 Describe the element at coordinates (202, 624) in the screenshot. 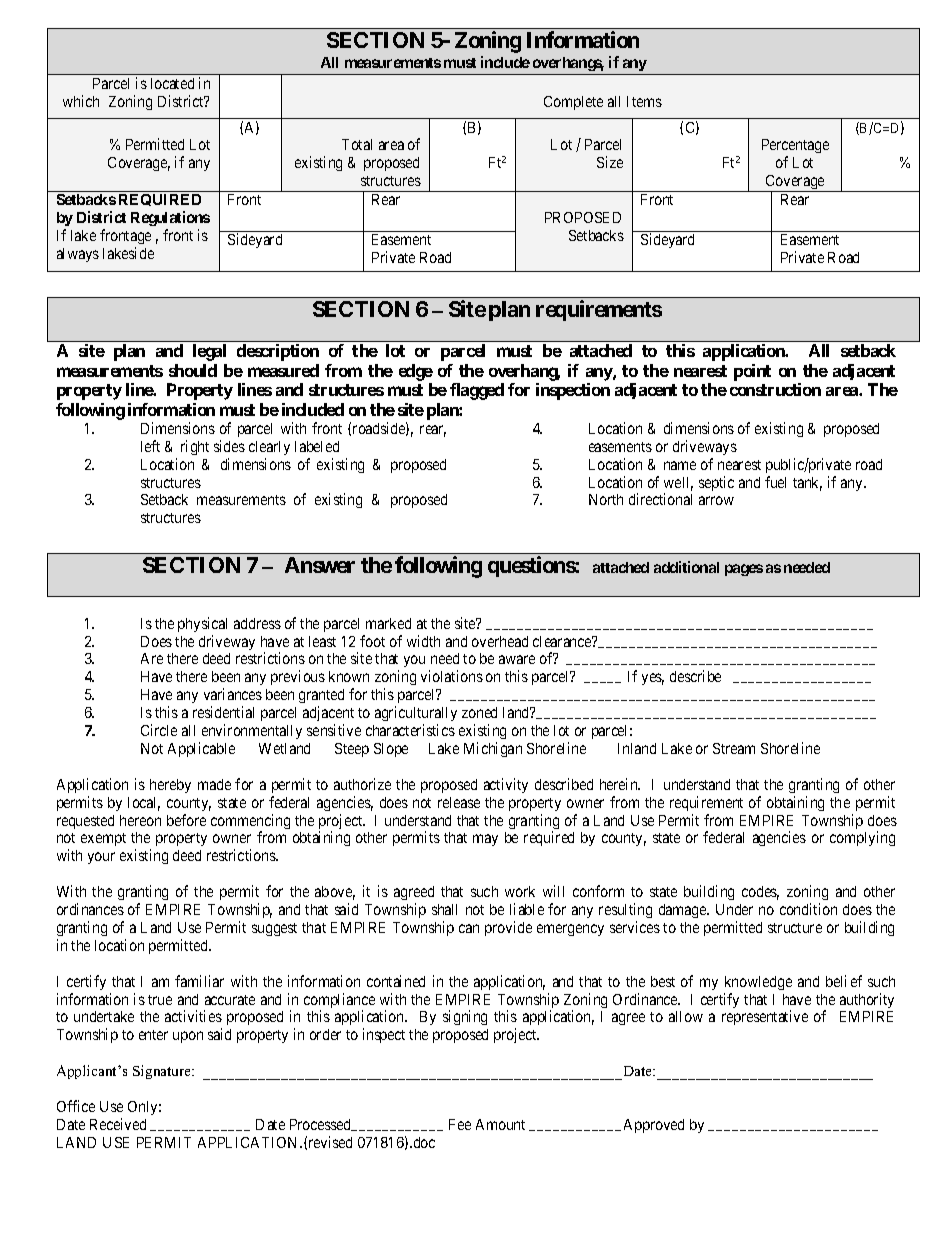

I see `physical` at that location.
